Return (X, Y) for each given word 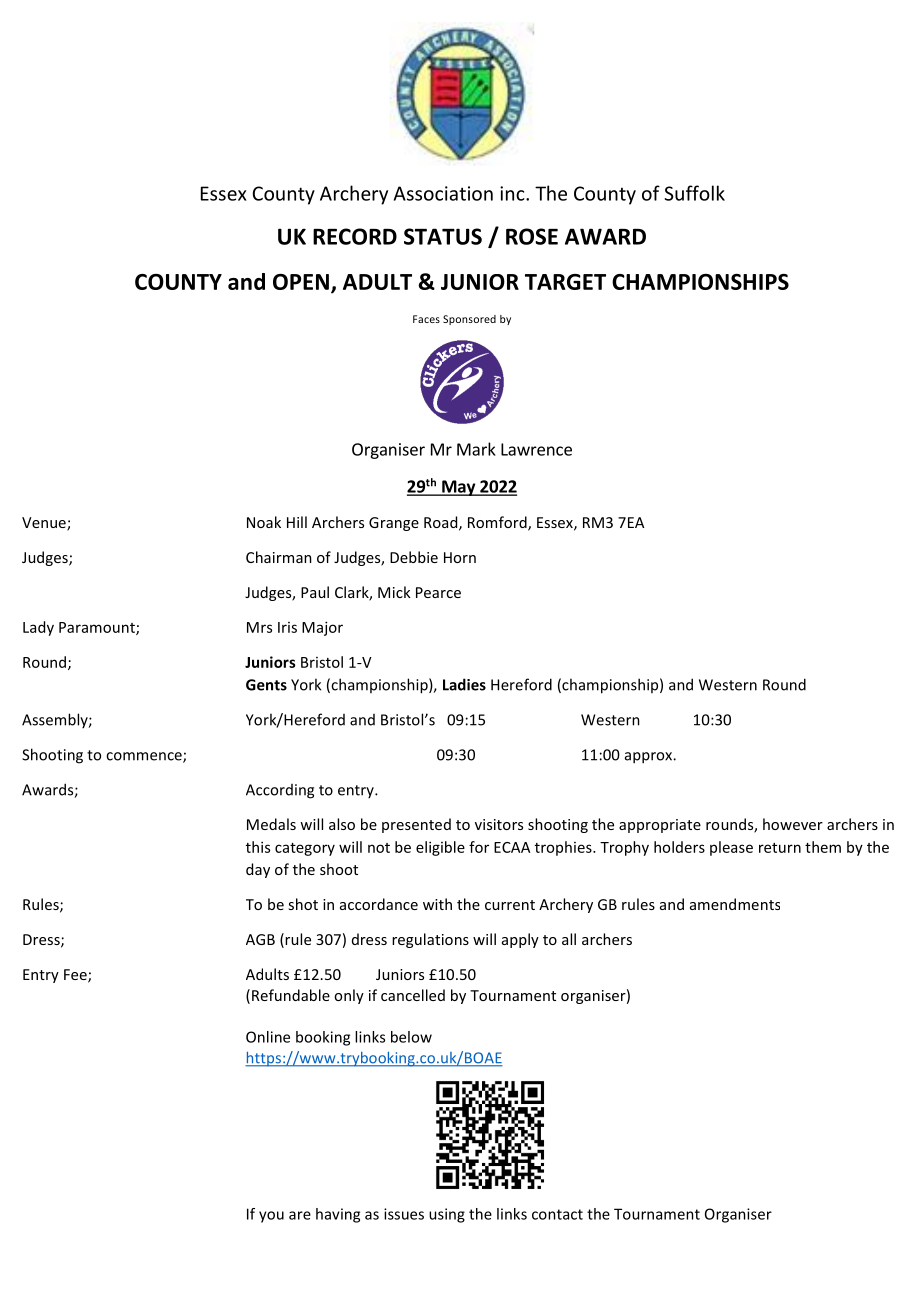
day (258, 870)
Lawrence (536, 449)
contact (557, 1214)
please (731, 848)
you (271, 1217)
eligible (440, 848)
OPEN (301, 282)
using (447, 1215)
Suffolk (694, 193)
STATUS (443, 236)
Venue (45, 524)
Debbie (414, 557)
